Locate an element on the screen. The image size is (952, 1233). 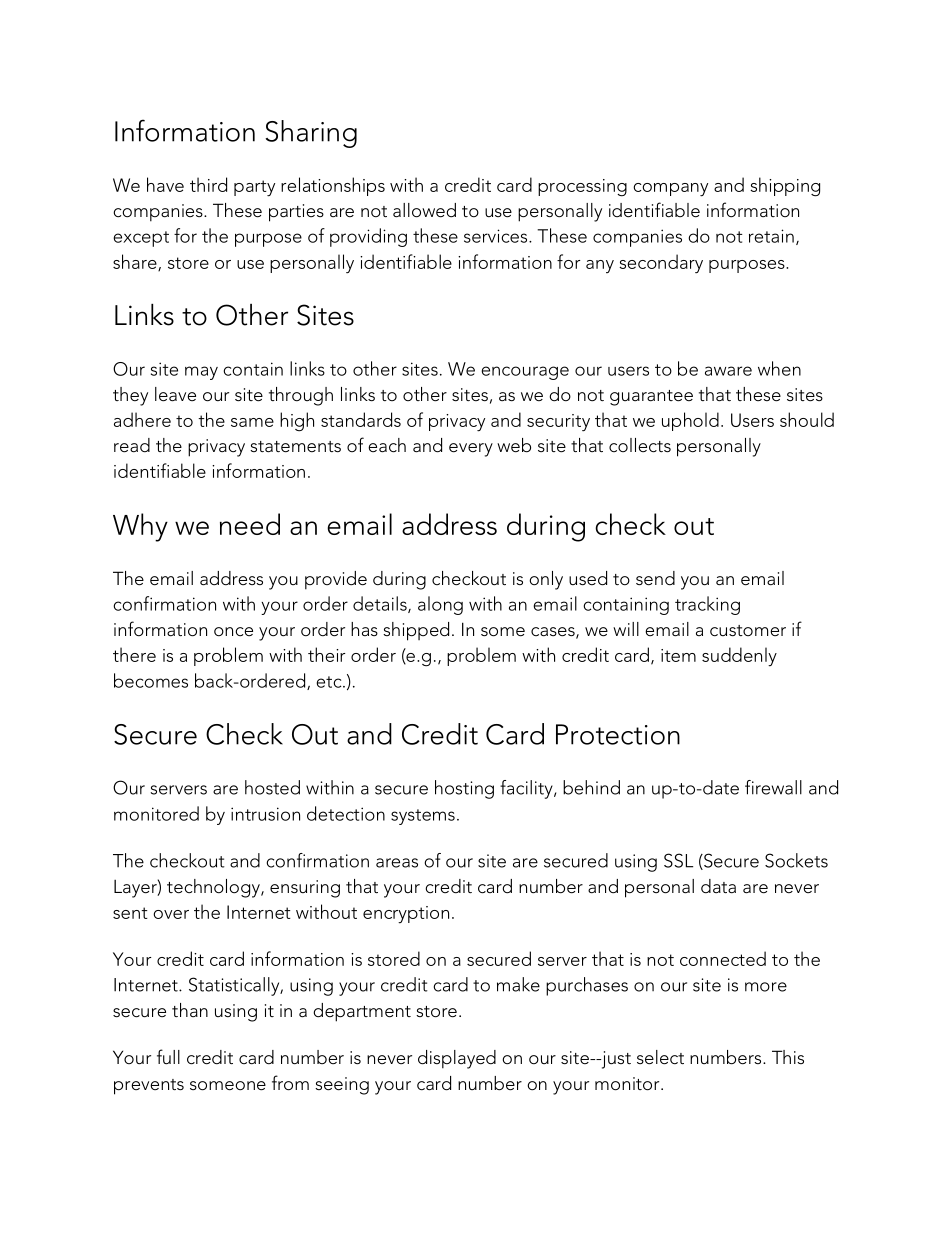
allowed is located at coordinates (424, 210).
